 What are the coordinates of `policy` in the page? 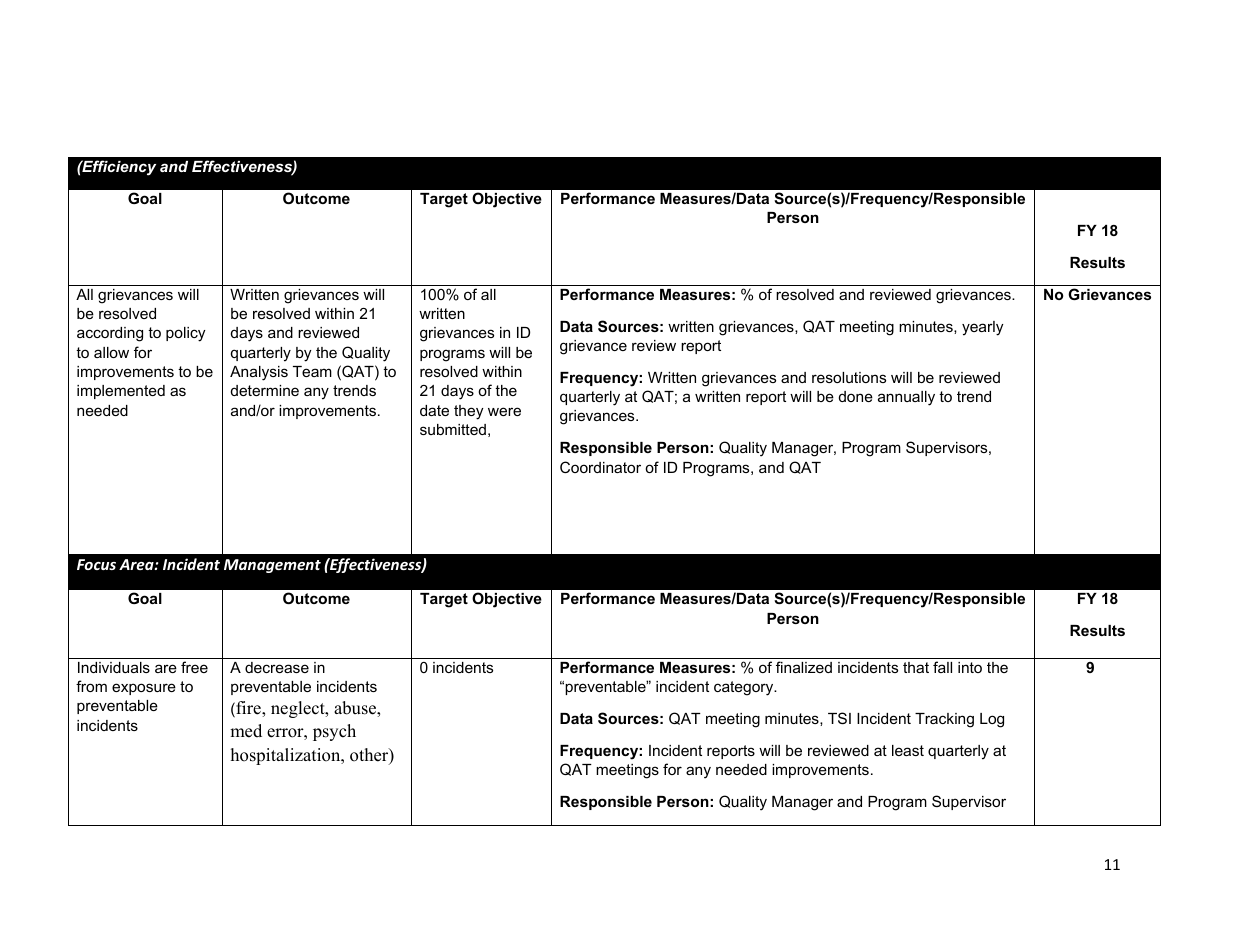 It's located at (185, 334).
